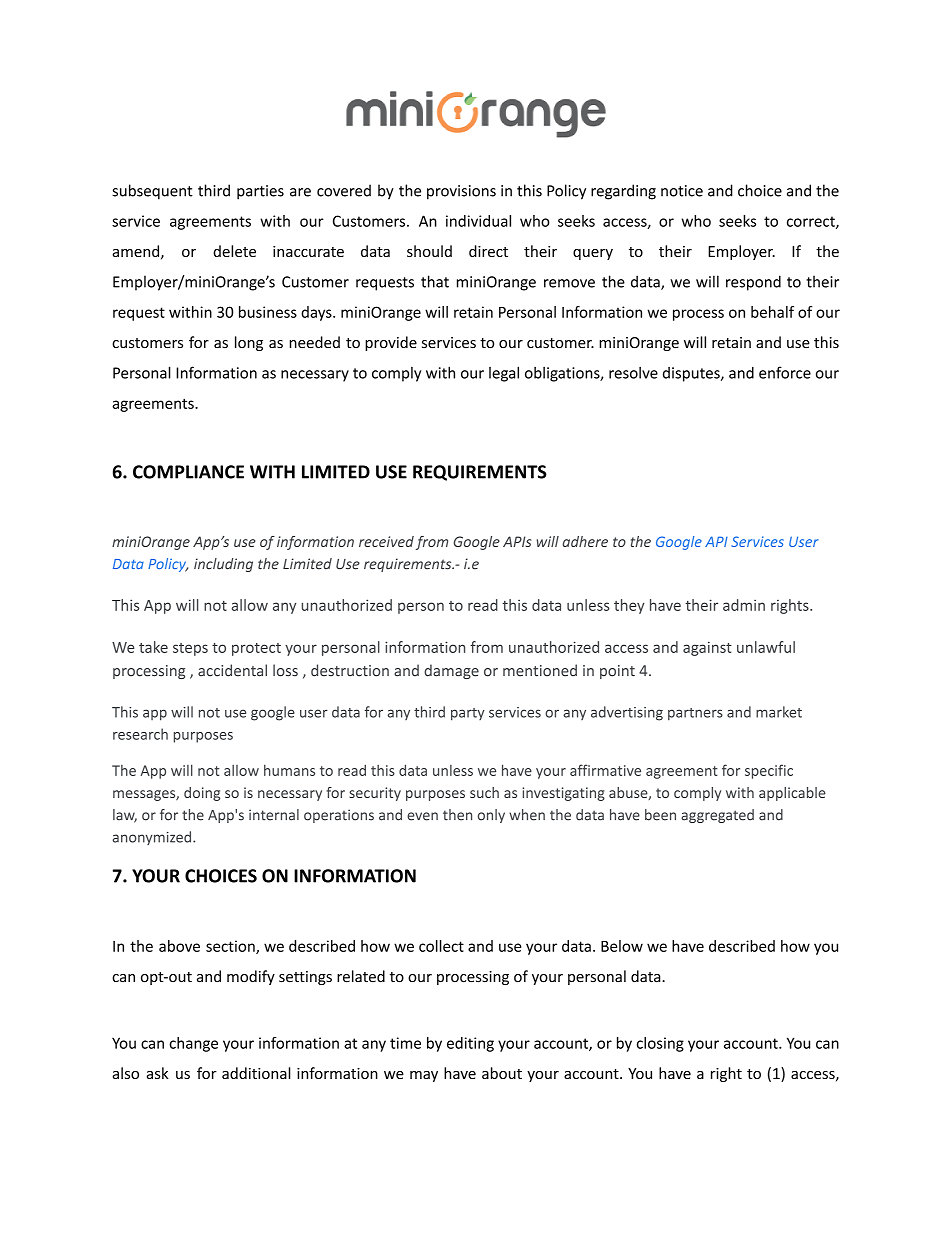 This page has height=1233, width=952. What do you see at coordinates (457, 815) in the page?
I see `then` at bounding box center [457, 815].
